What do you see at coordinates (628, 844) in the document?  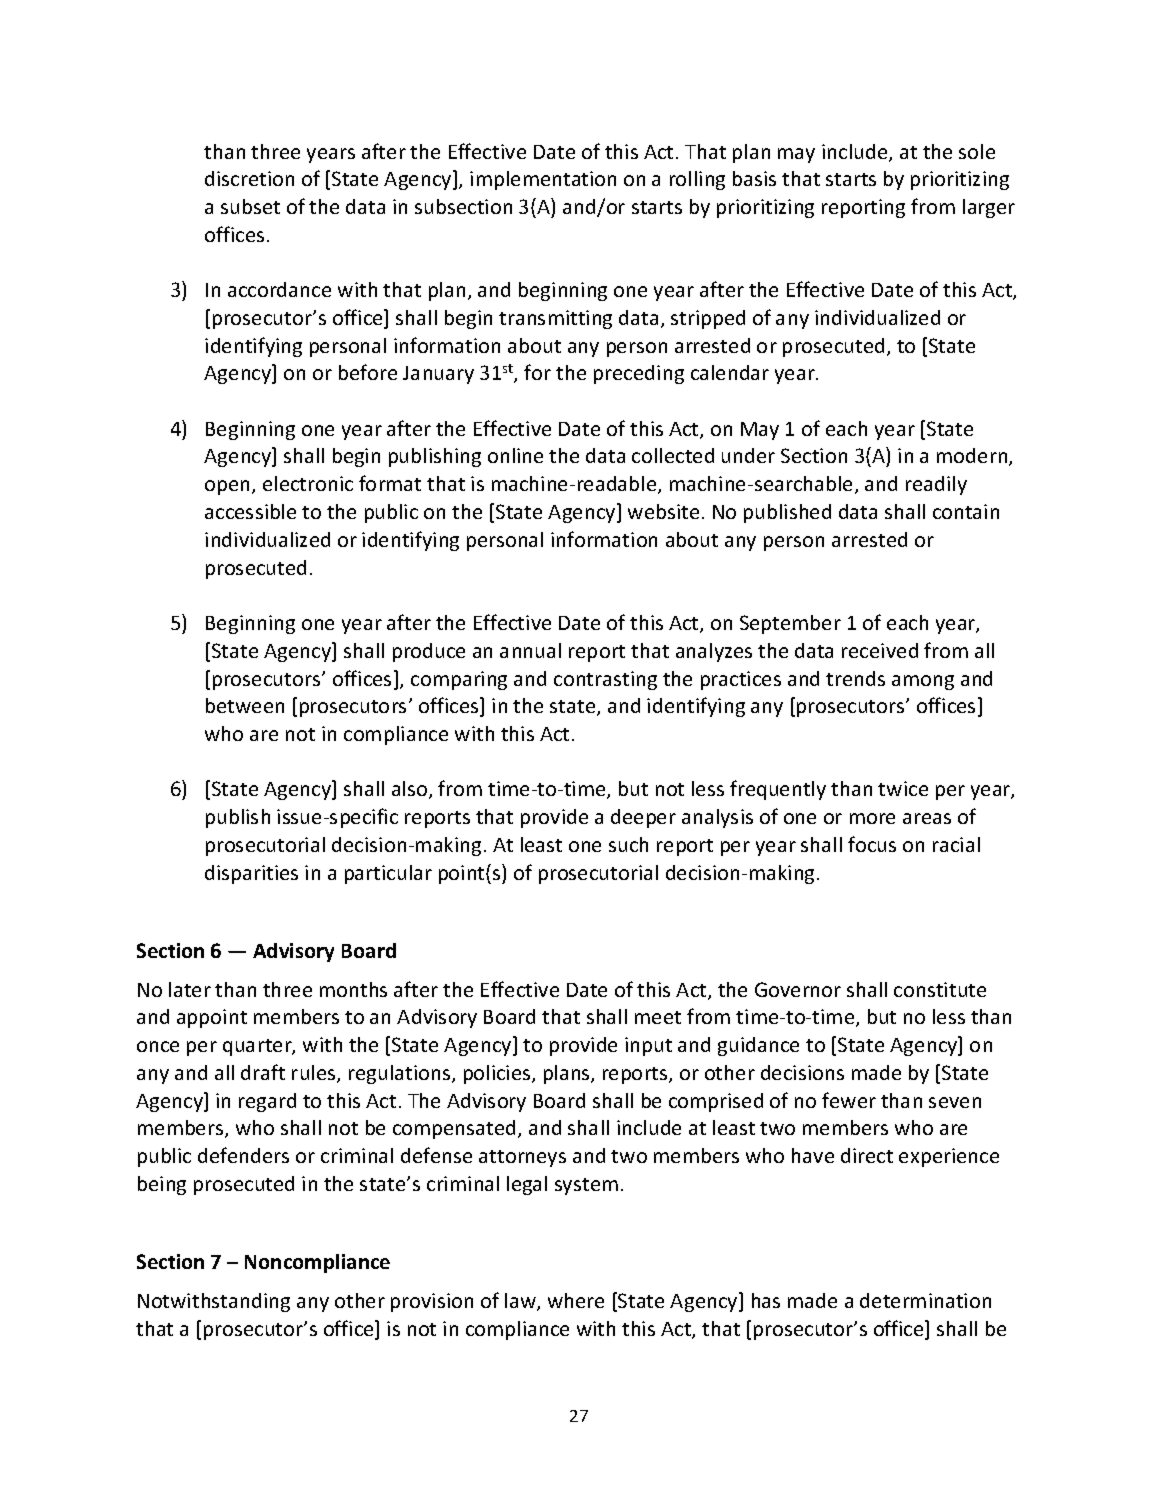 I see `such` at bounding box center [628, 844].
